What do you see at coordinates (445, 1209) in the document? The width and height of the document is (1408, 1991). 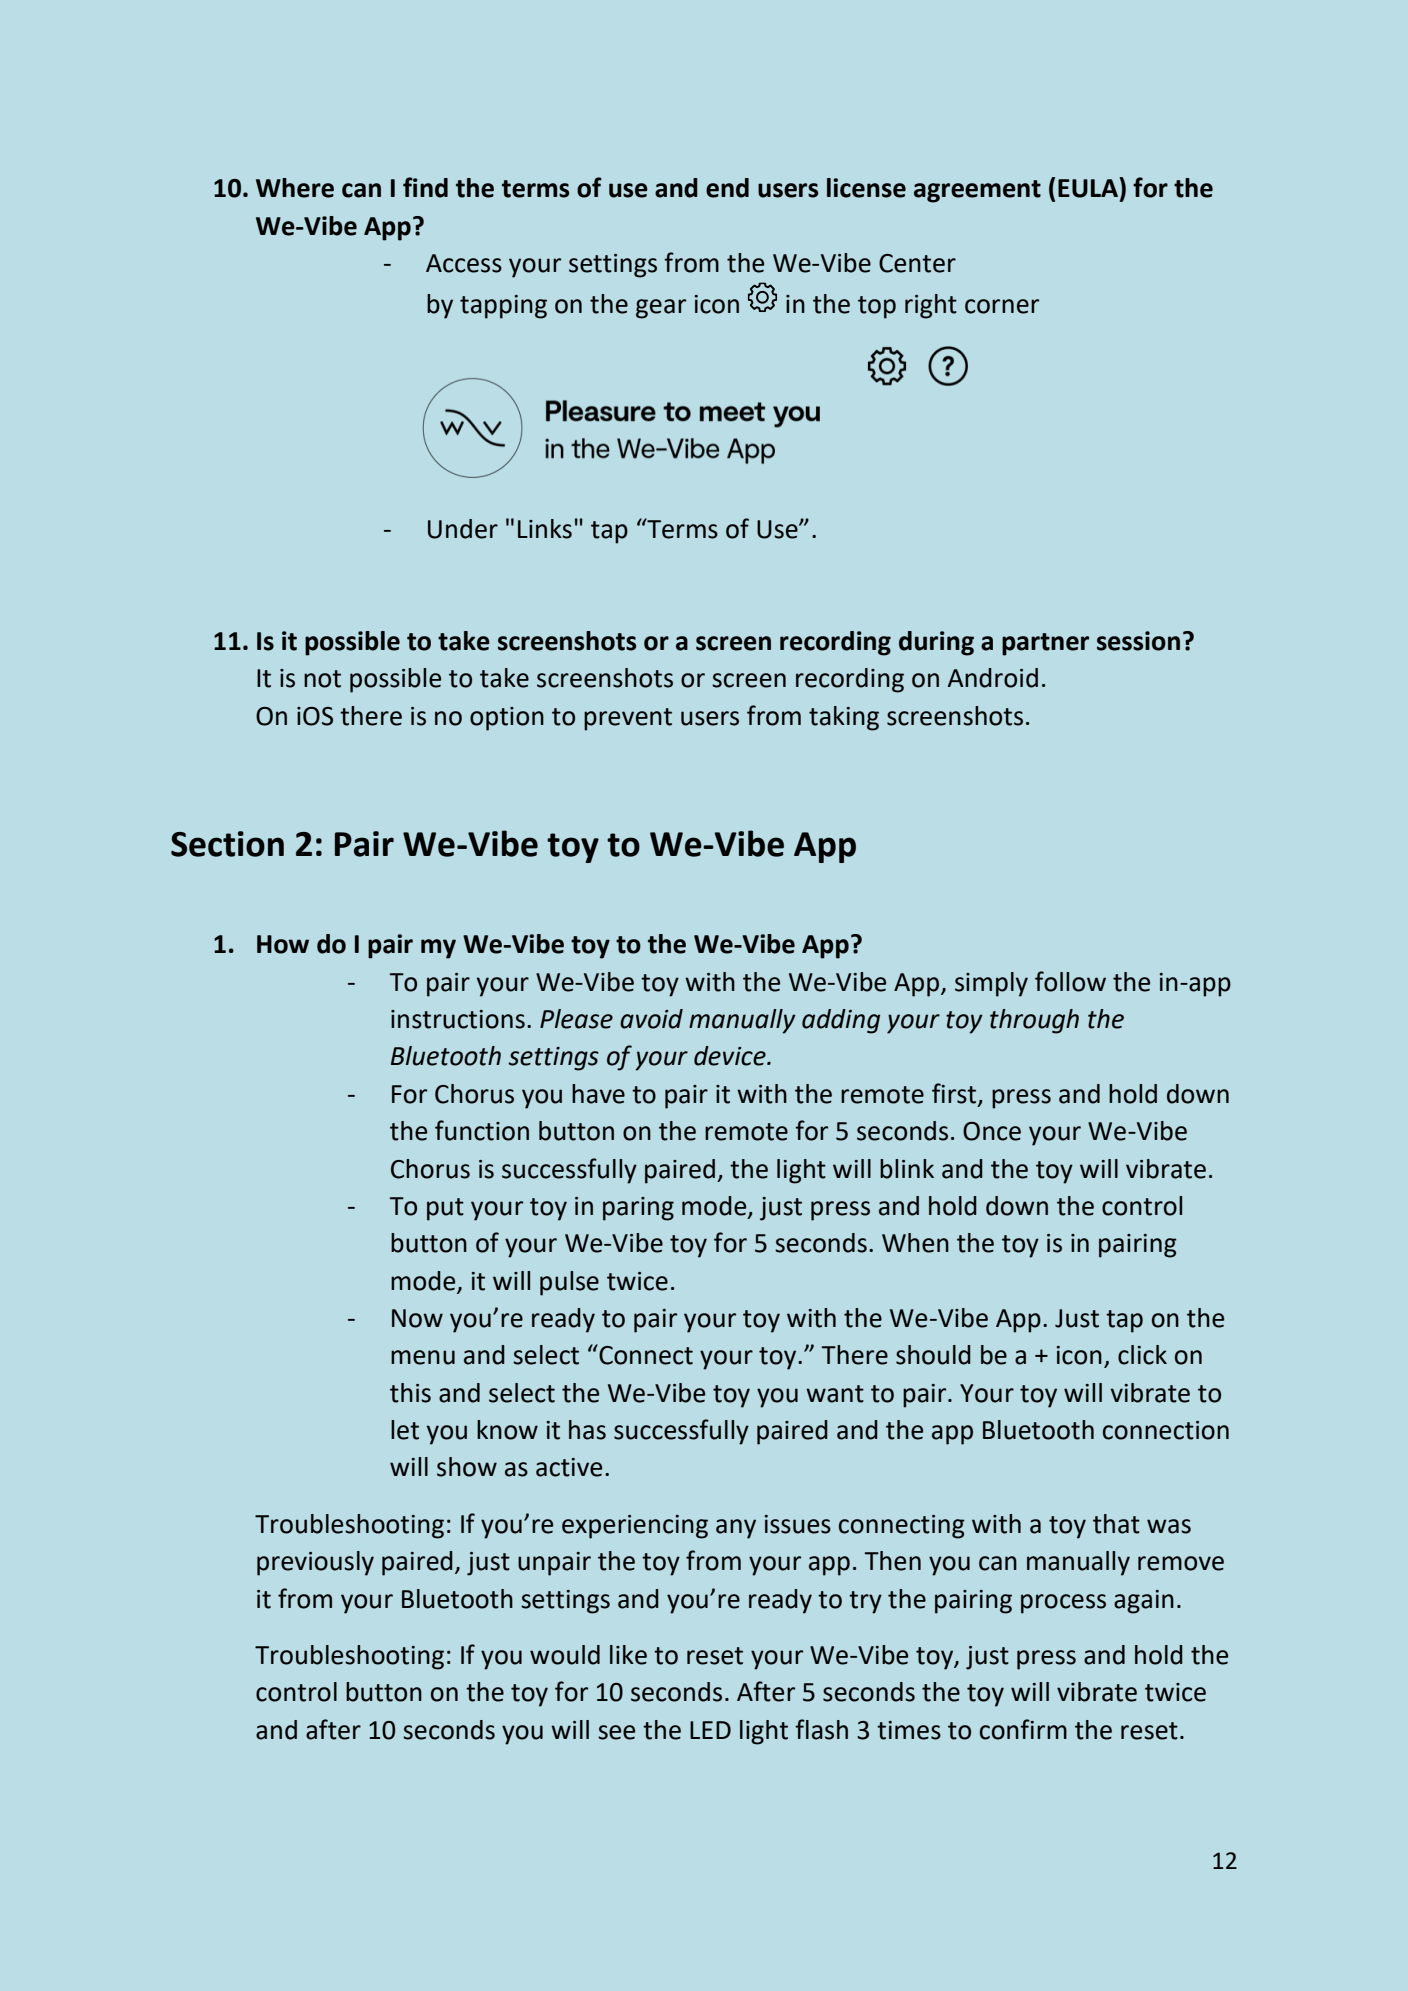 I see `put` at bounding box center [445, 1209].
